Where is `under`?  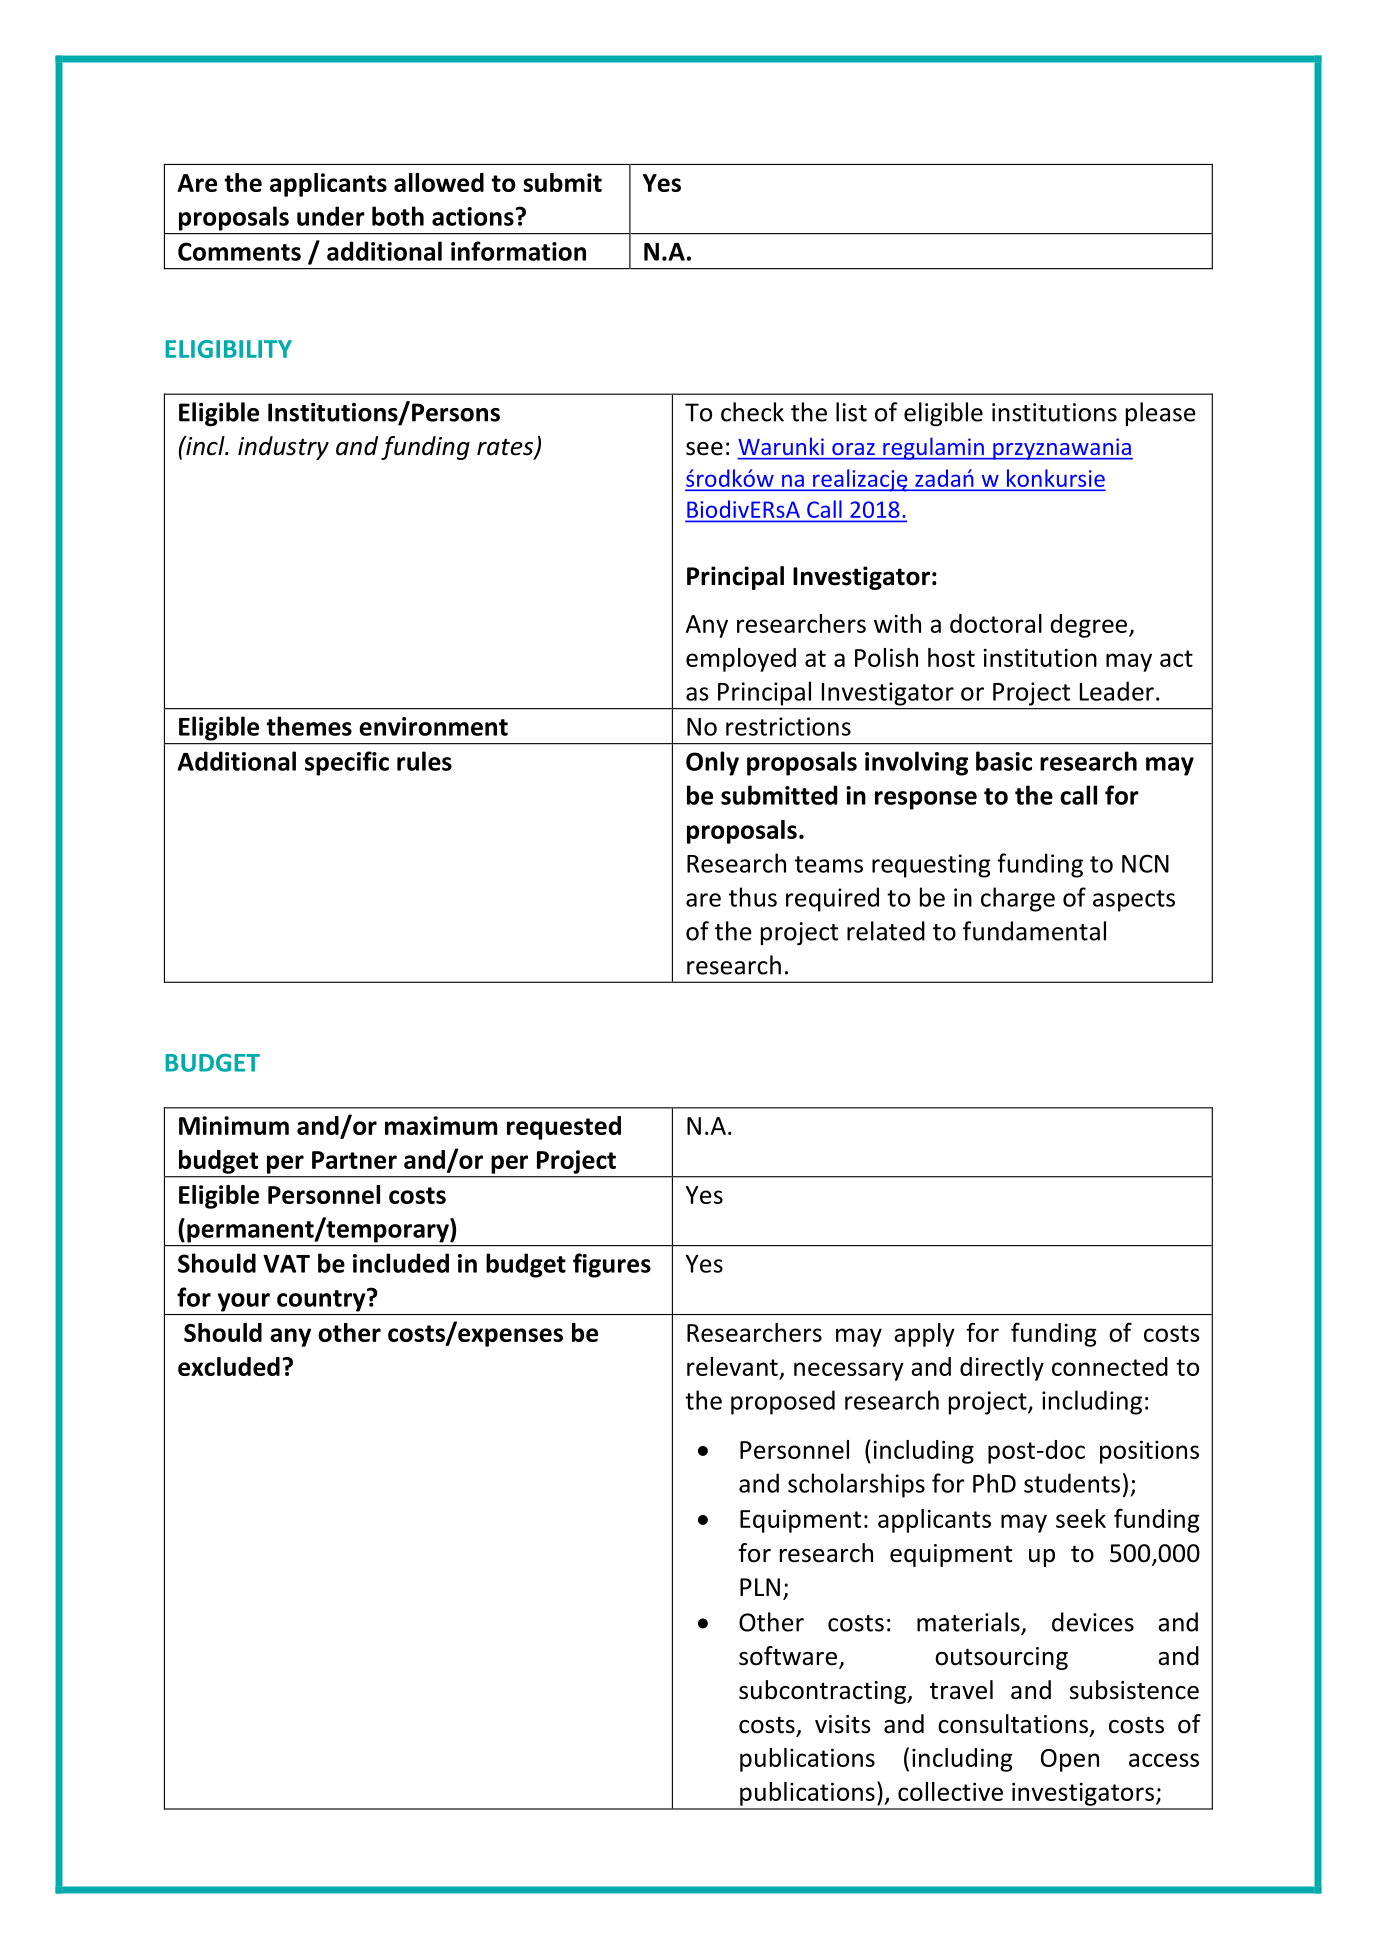
under is located at coordinates (331, 216).
